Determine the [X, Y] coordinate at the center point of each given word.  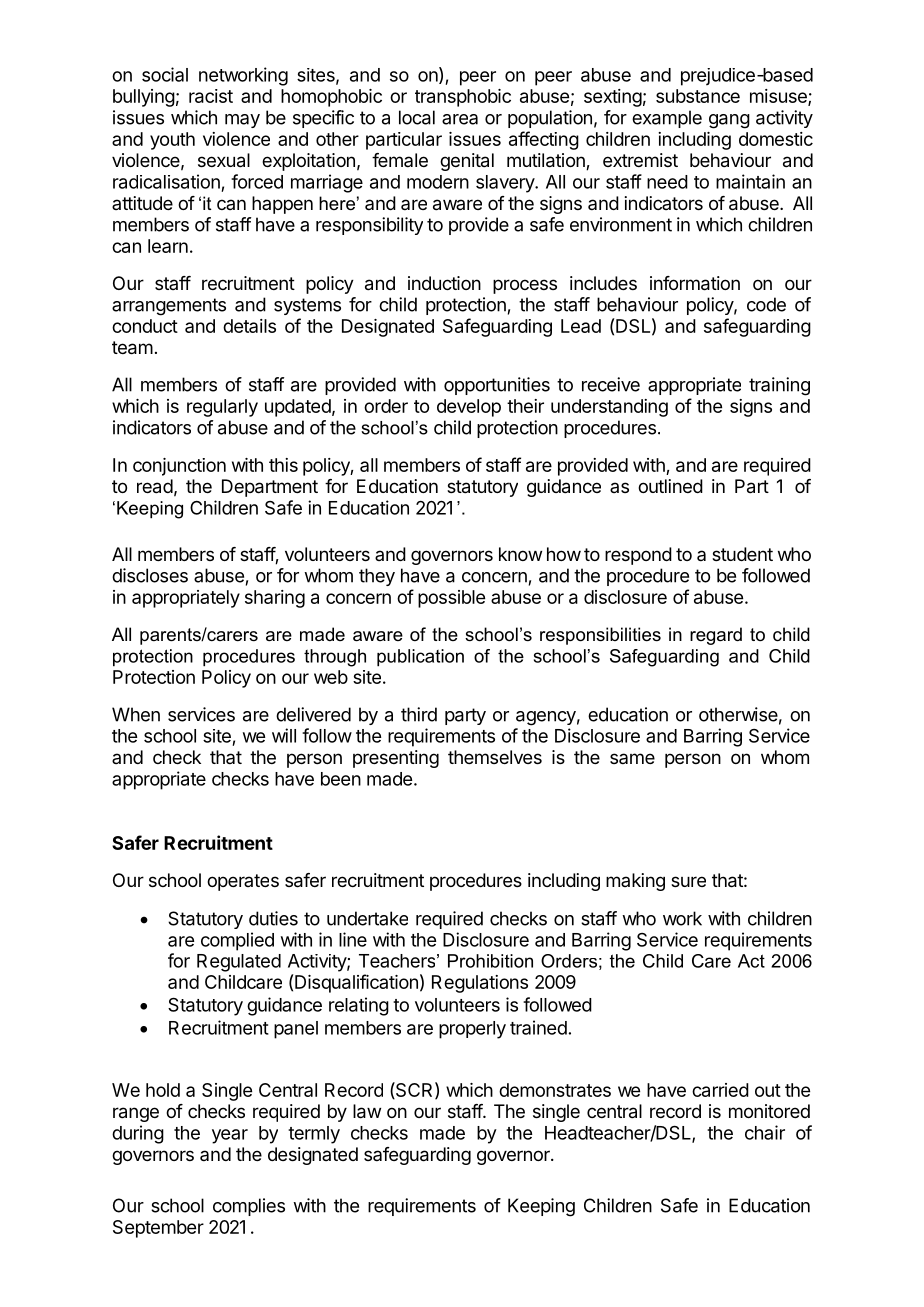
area [460, 119]
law [367, 1111]
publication [420, 658]
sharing [275, 599]
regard [716, 636]
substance [698, 96]
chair [765, 1132]
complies [249, 1207]
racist [211, 96]
